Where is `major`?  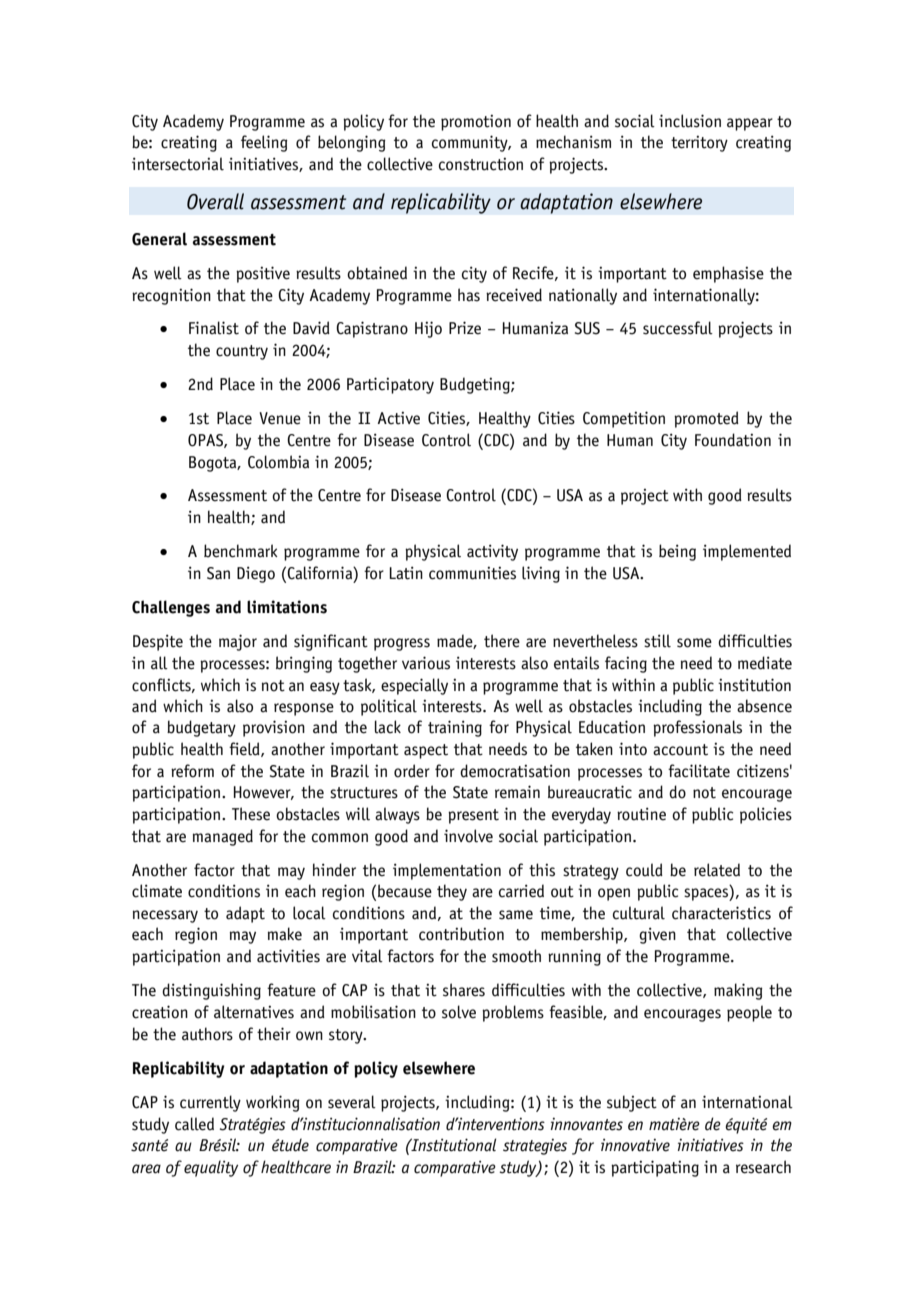
major is located at coordinates (238, 642).
